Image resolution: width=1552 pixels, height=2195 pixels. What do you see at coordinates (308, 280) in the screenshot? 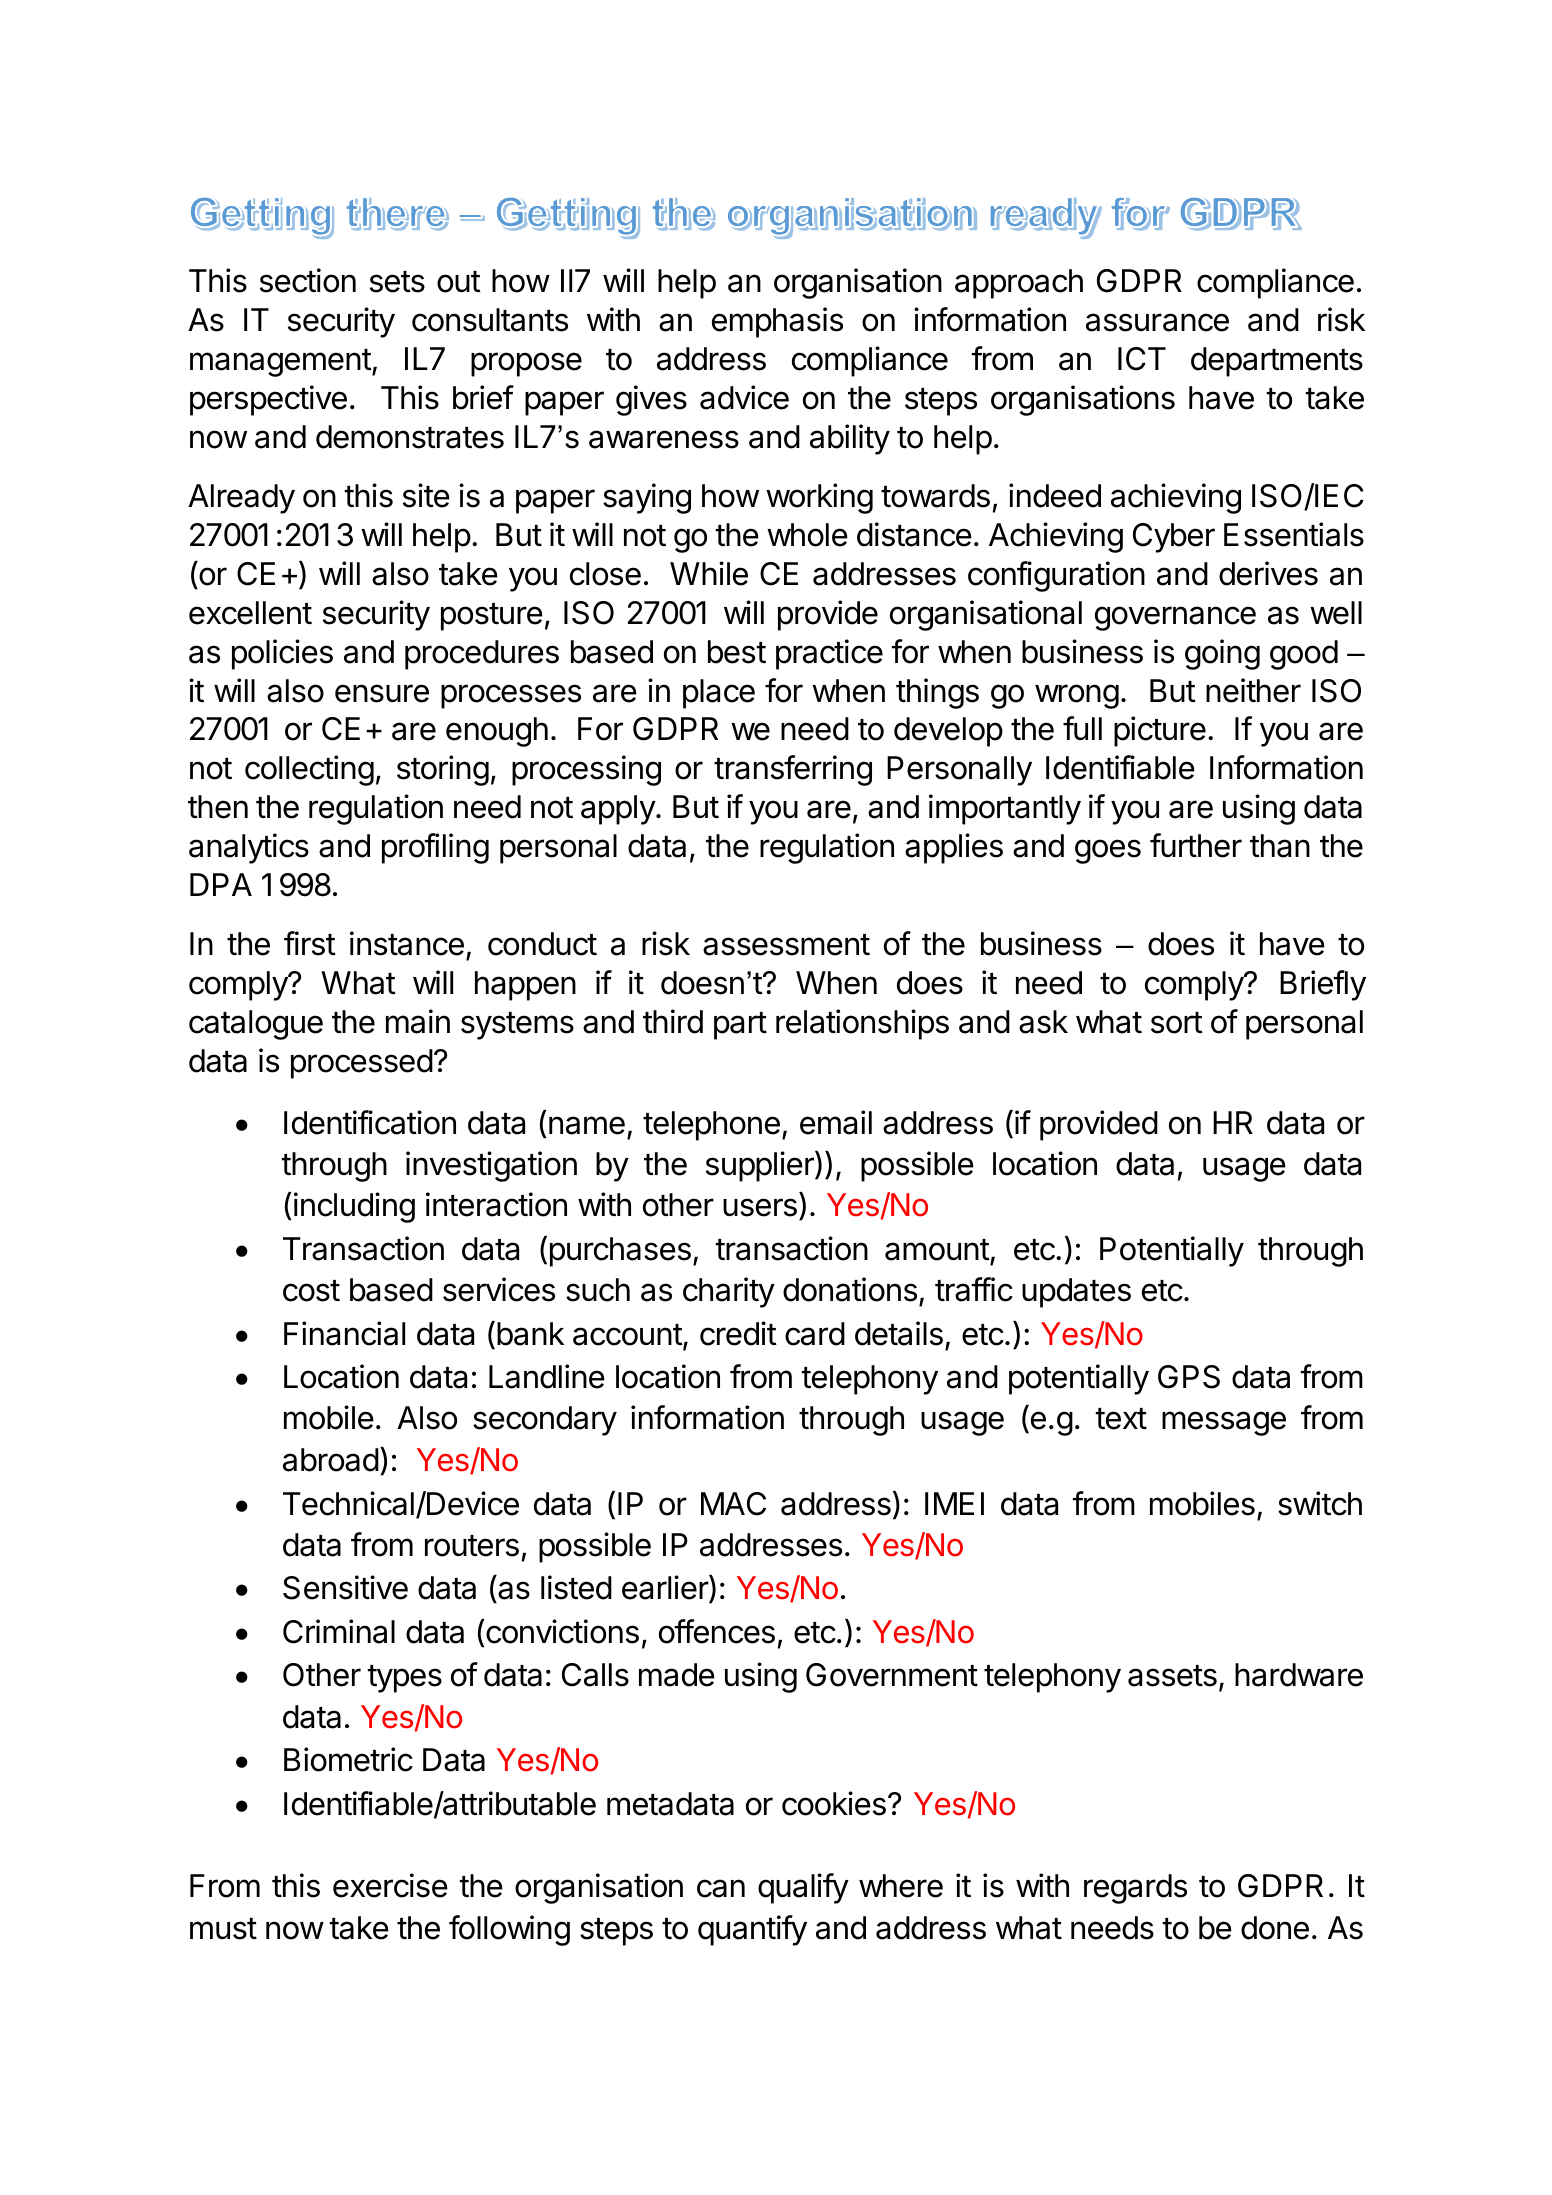
I see `section` at bounding box center [308, 280].
